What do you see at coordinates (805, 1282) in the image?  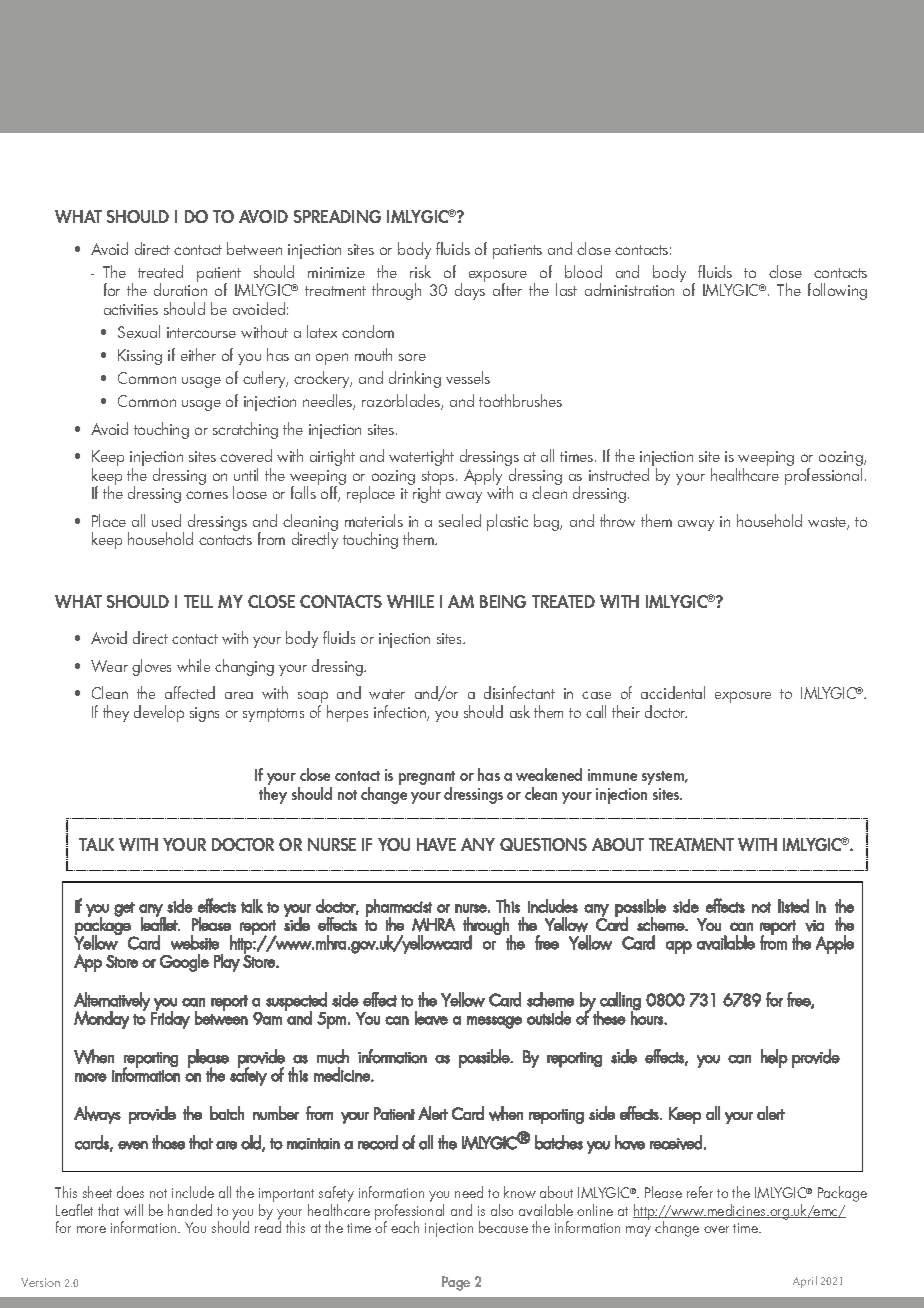 I see `April` at bounding box center [805, 1282].
